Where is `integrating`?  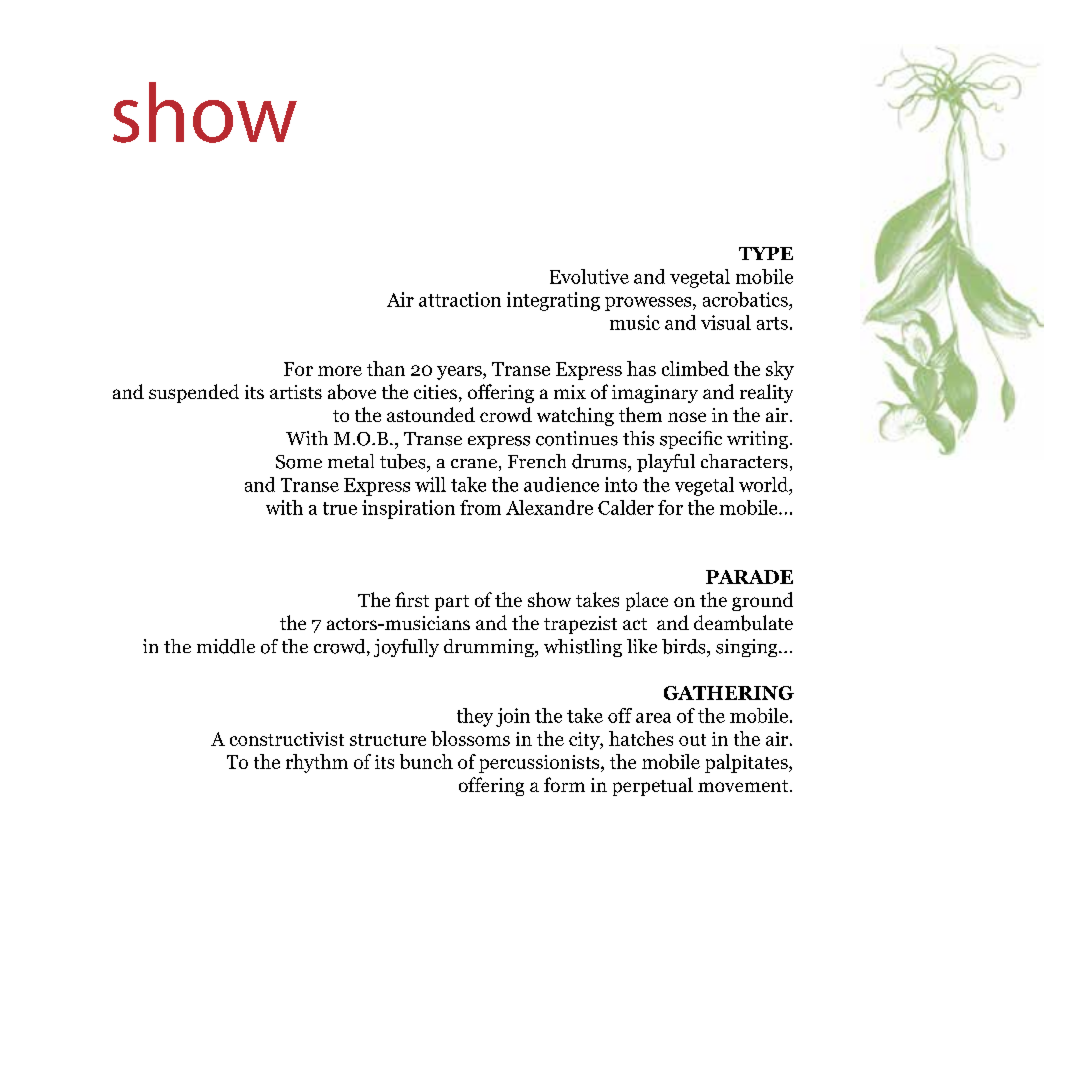
integrating is located at coordinates (553, 301).
